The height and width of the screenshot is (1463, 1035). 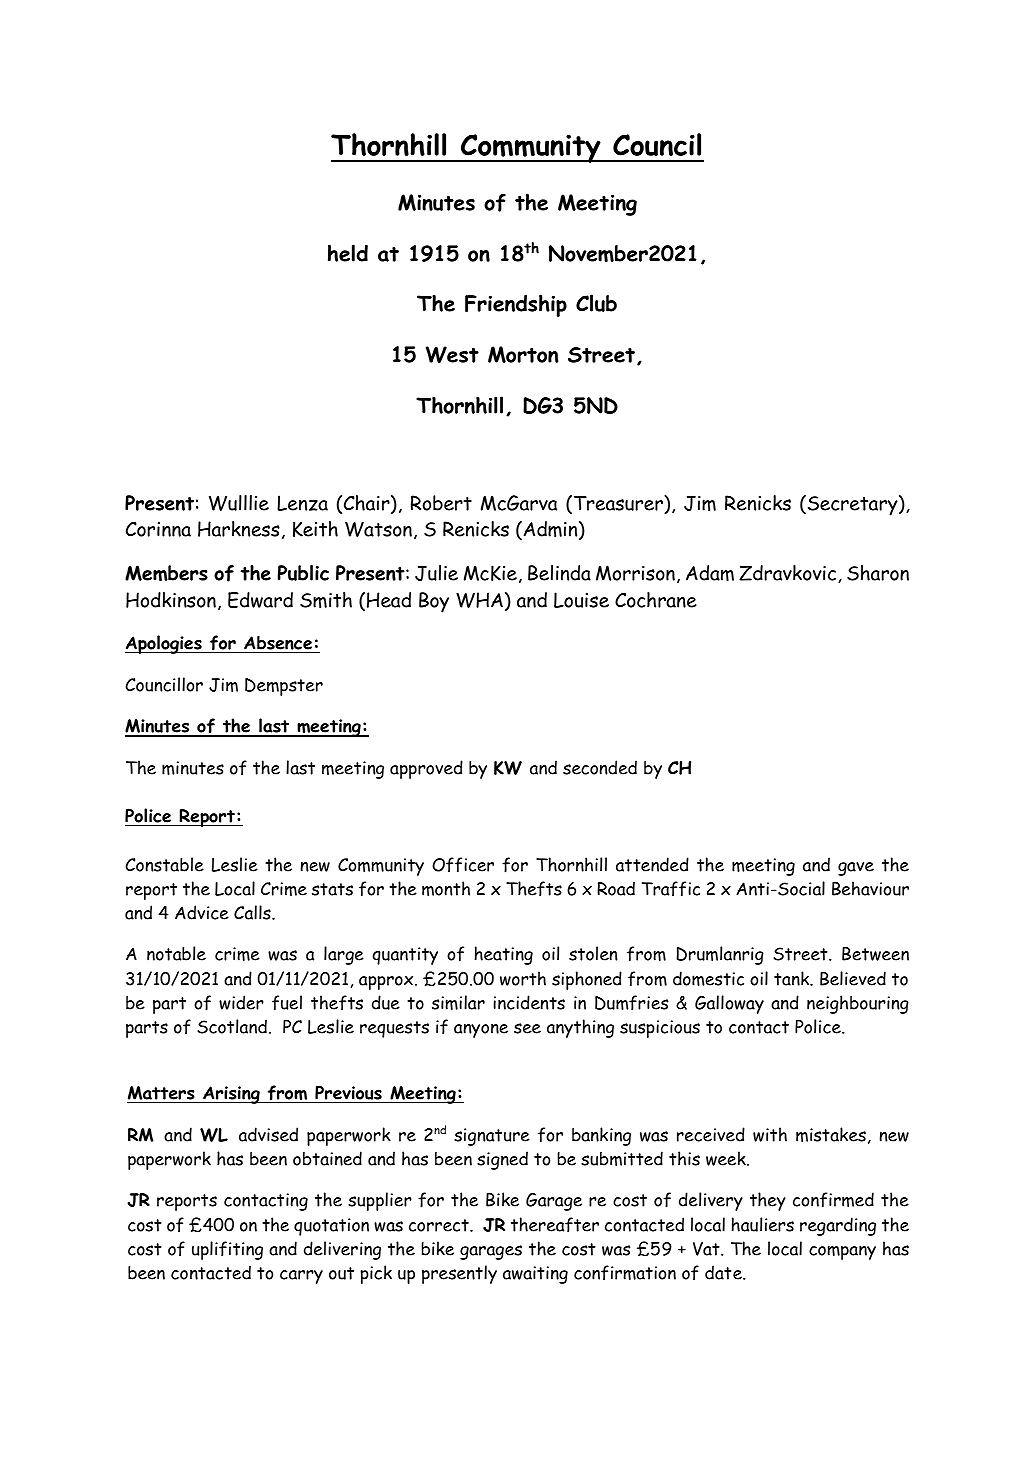 What do you see at coordinates (516, 305) in the screenshot?
I see `Friendship` at bounding box center [516, 305].
